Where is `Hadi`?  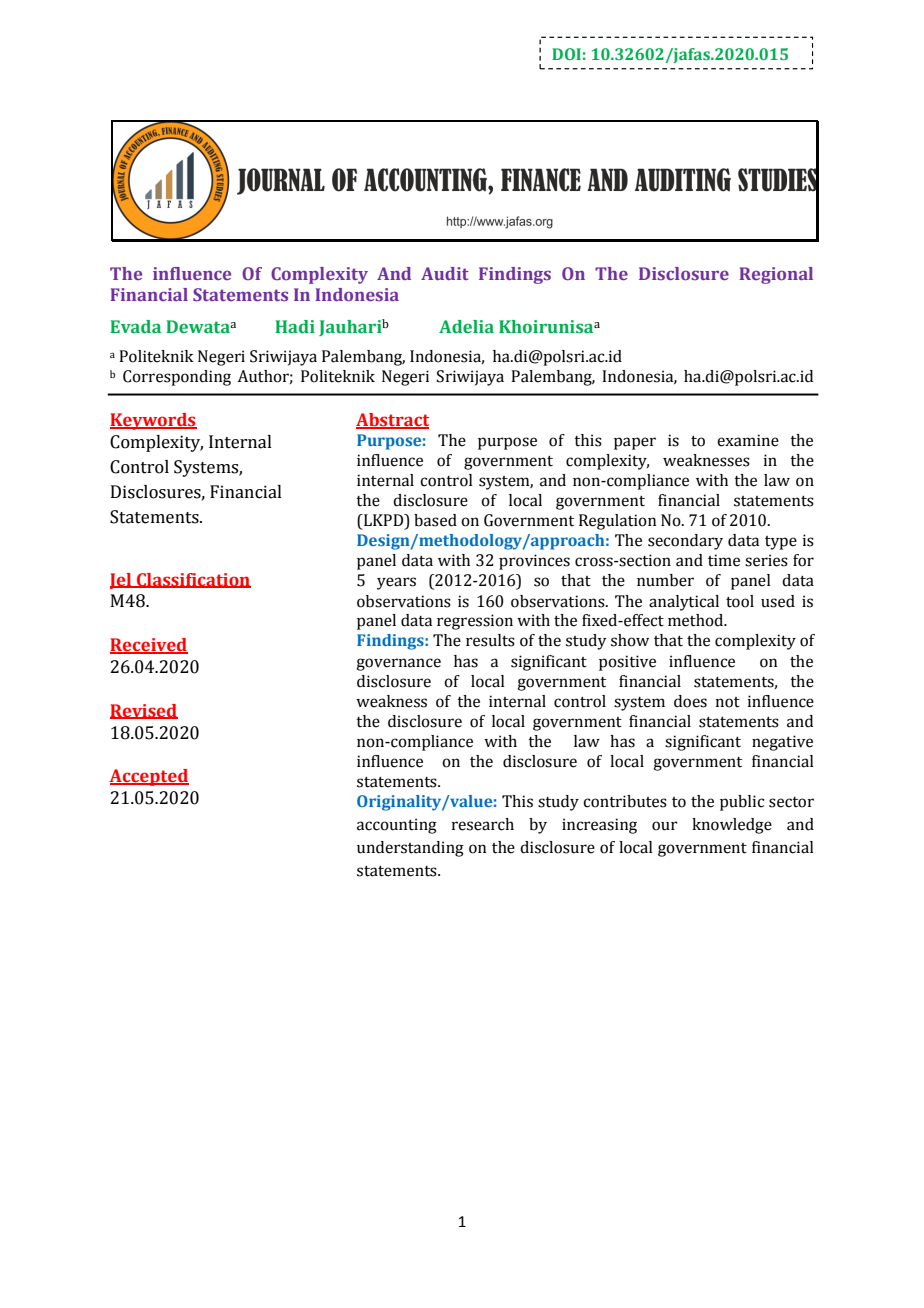
Hadi is located at coordinates (295, 326).
